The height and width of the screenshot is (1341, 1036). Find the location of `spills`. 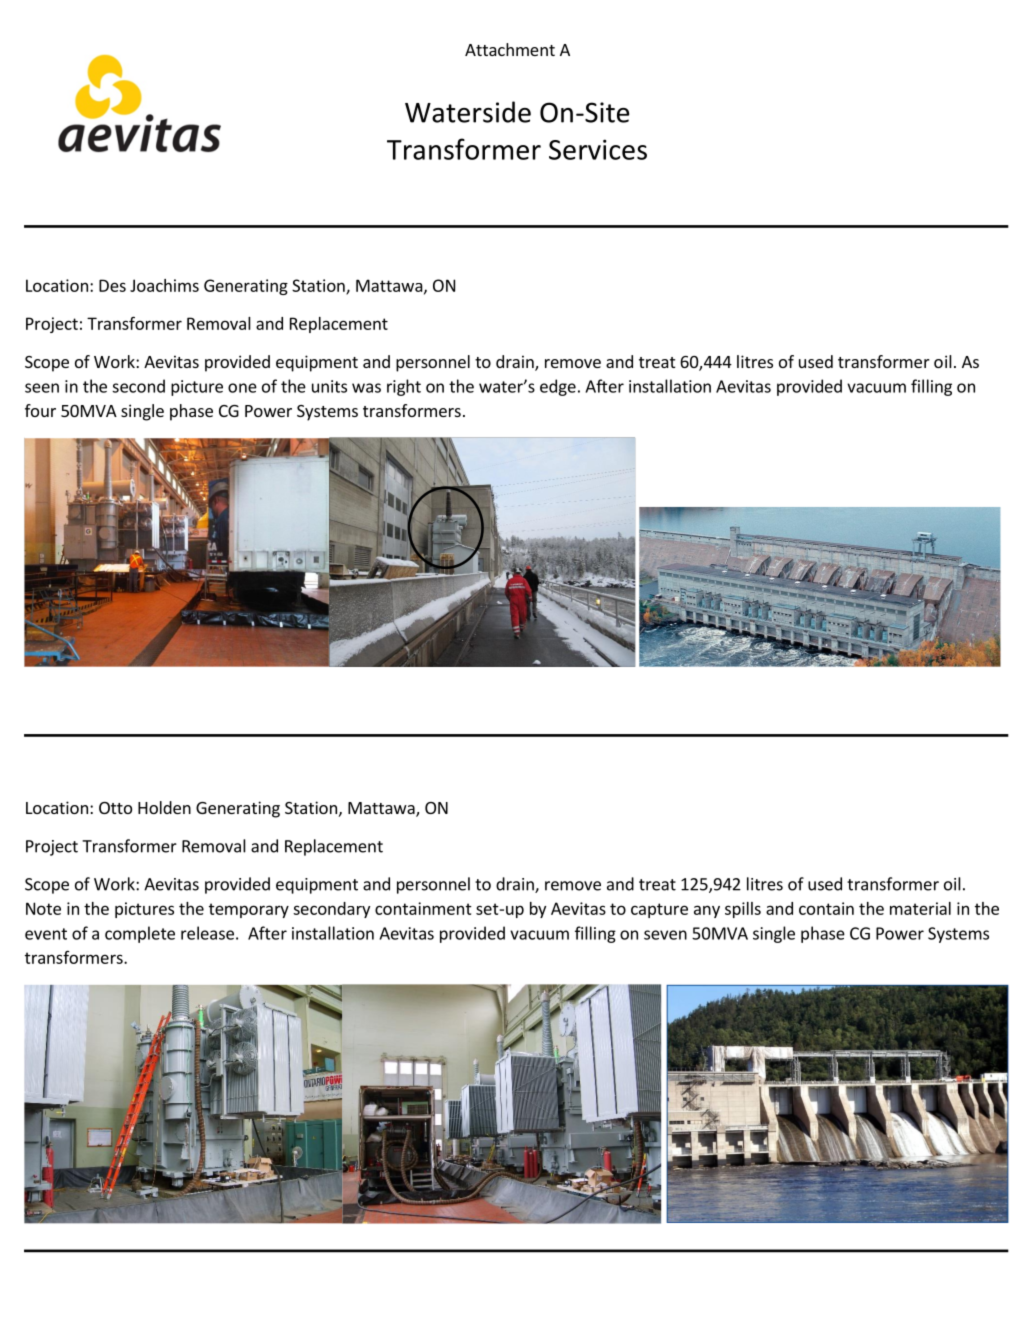

spills is located at coordinates (743, 910).
